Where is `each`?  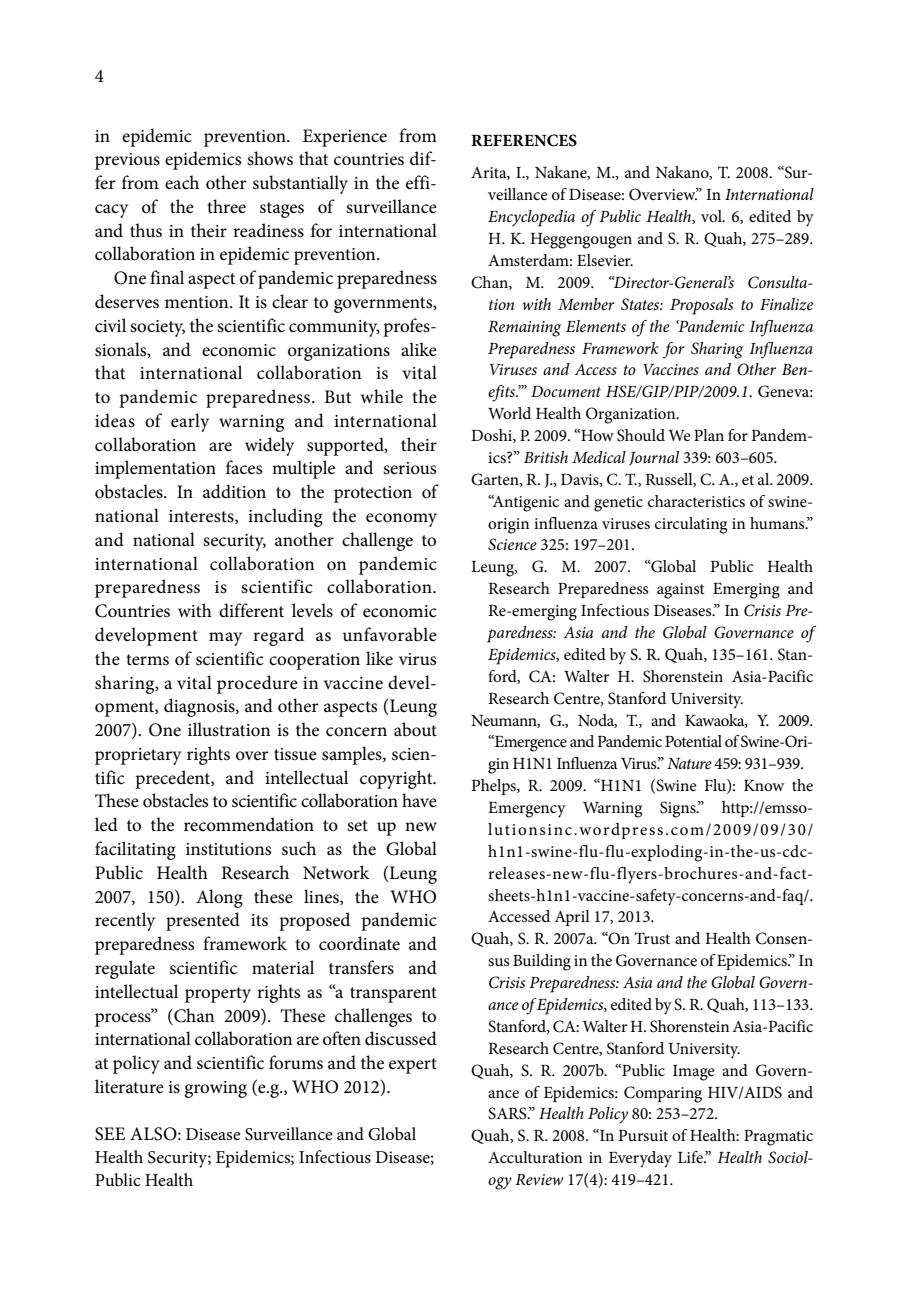 each is located at coordinates (182, 182).
